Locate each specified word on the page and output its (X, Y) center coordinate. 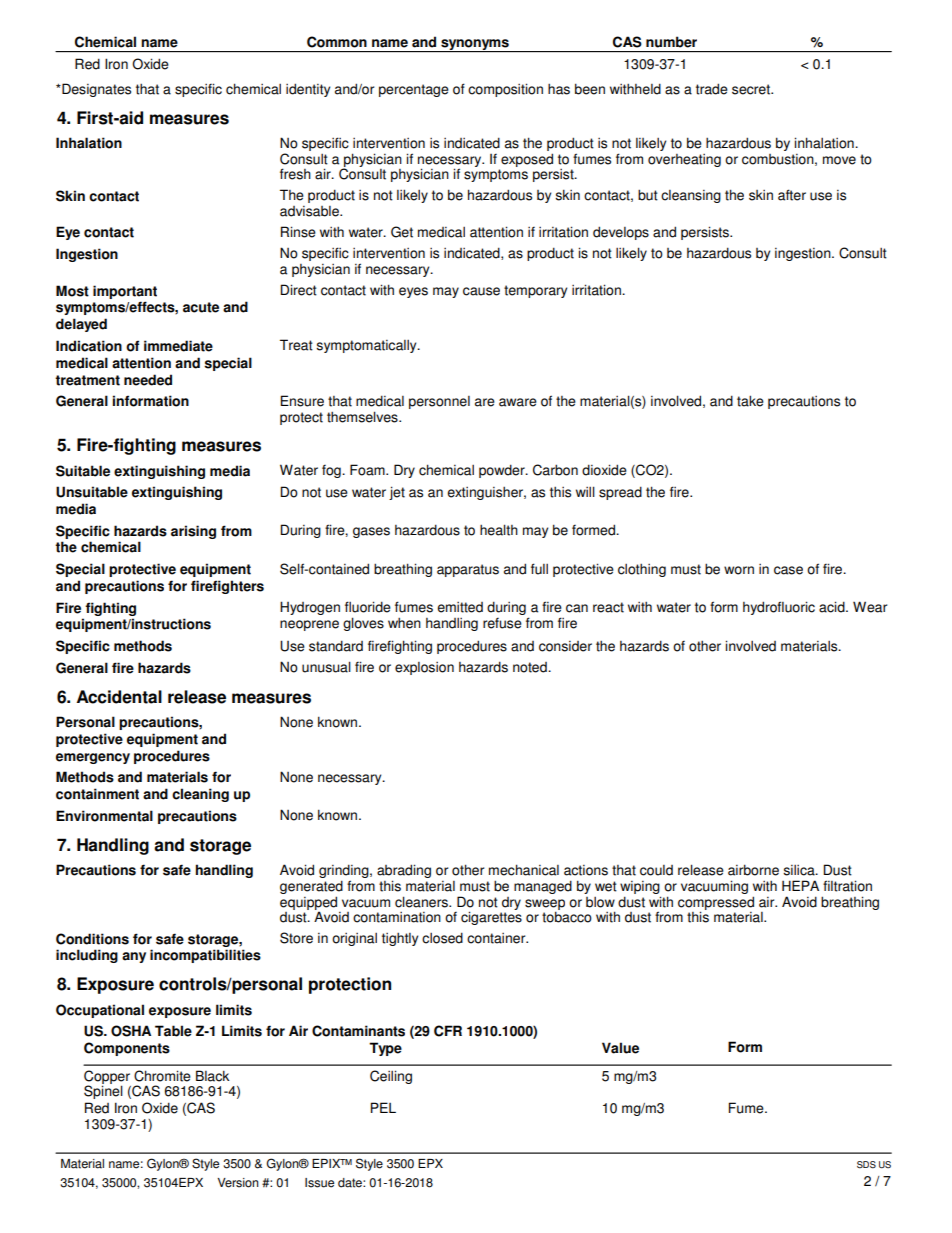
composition (505, 90)
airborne (753, 870)
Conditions (92, 939)
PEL (383, 1107)
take (750, 401)
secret (752, 89)
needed (148, 380)
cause (481, 291)
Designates (95, 90)
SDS (866, 1165)
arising (193, 532)
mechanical (524, 870)
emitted (460, 607)
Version (238, 1183)
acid (833, 607)
